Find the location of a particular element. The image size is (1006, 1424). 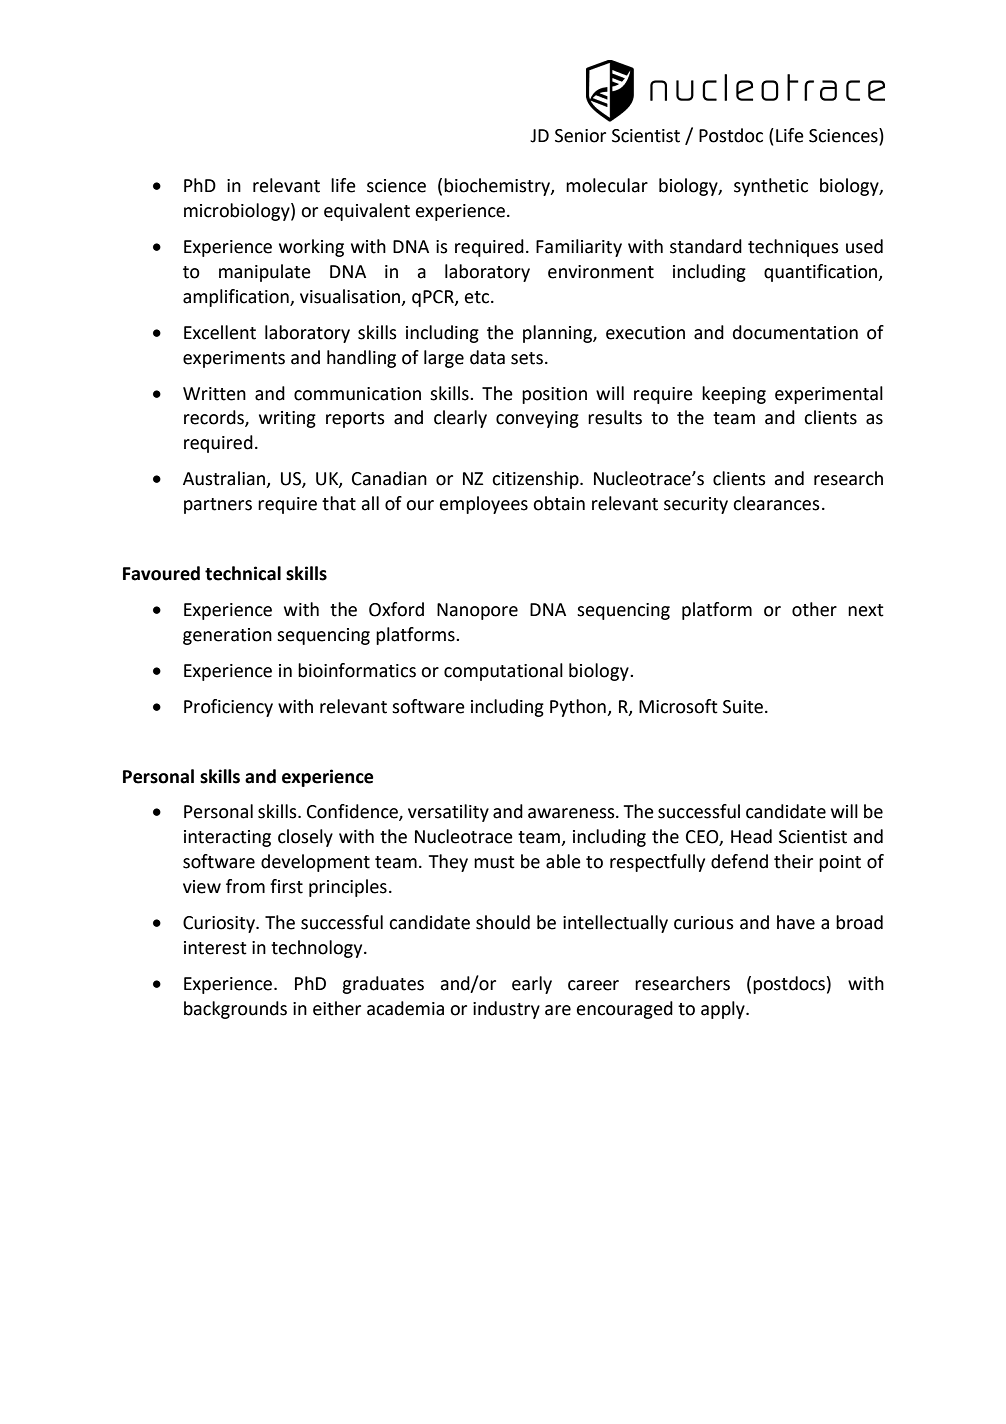

industry is located at coordinates (506, 1010).
